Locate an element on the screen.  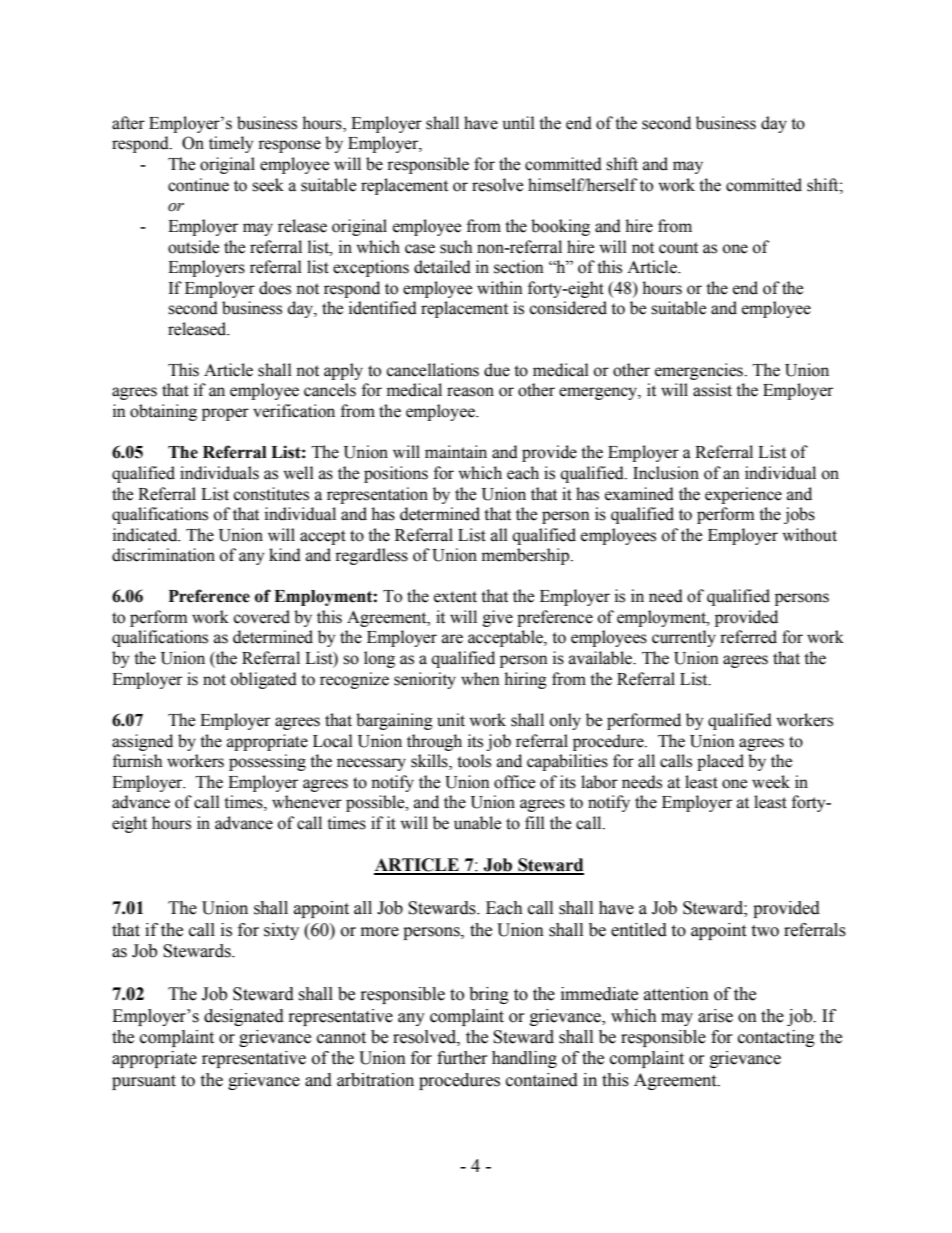
possessing is located at coordinates (267, 762).
